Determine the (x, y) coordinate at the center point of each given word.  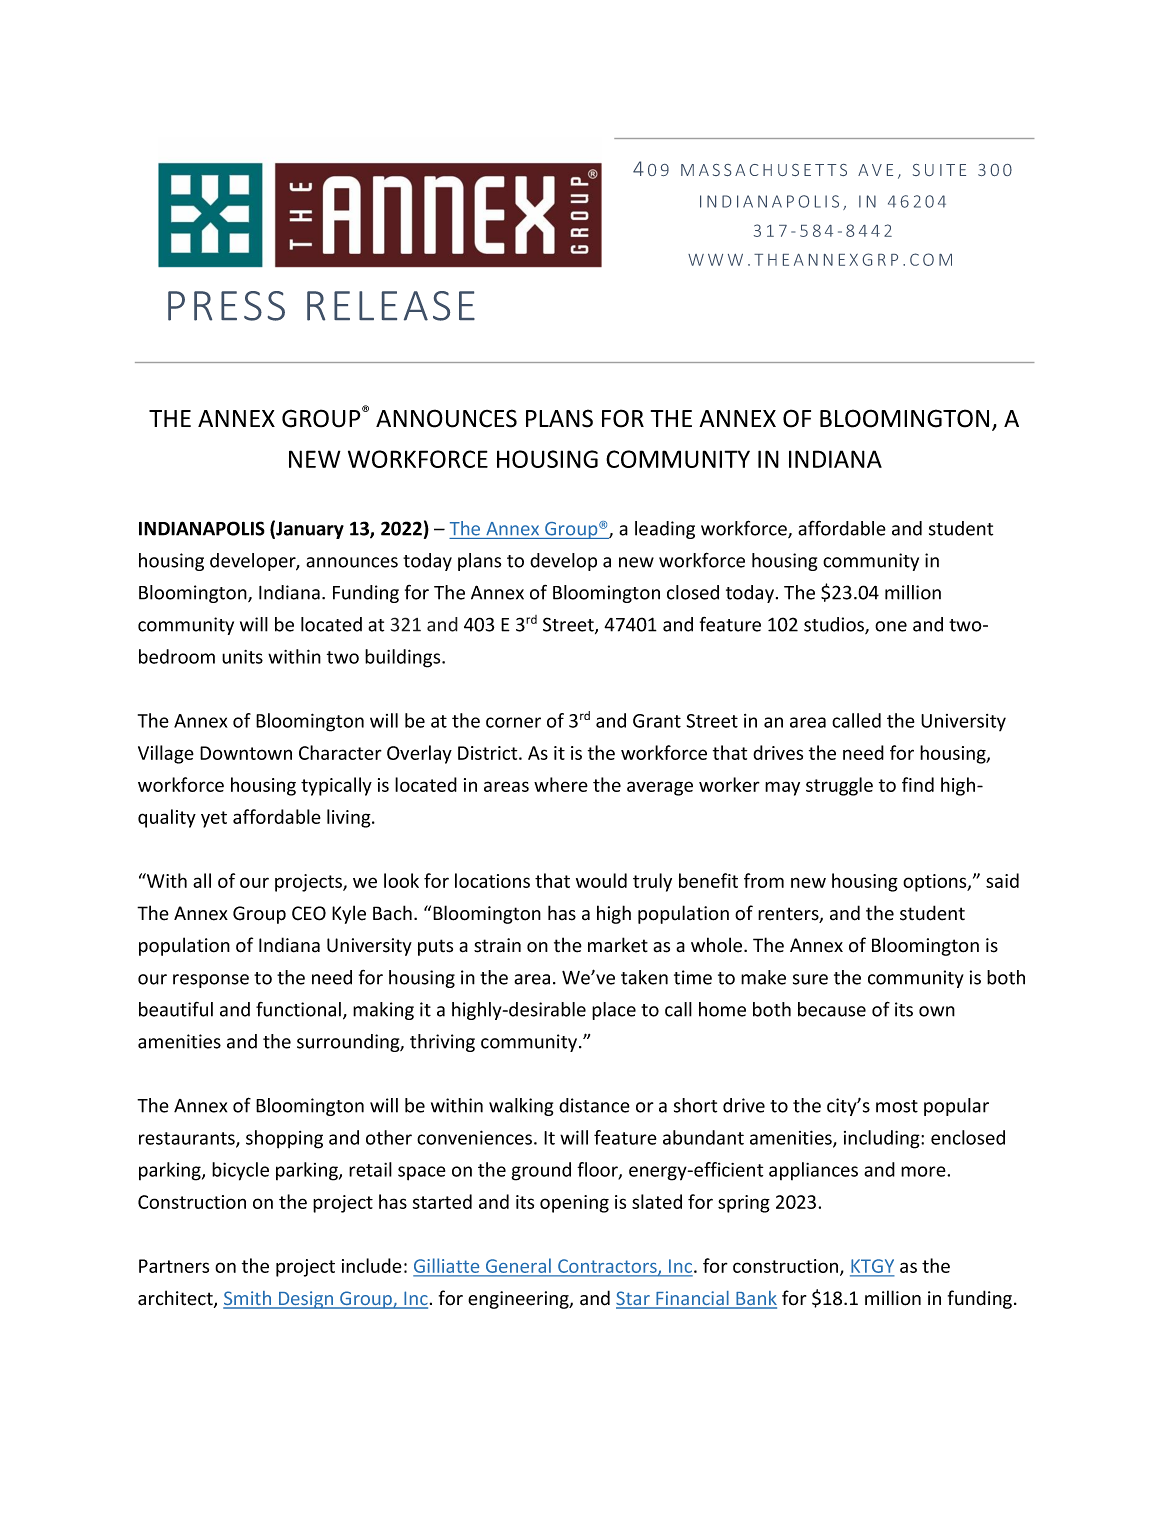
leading (665, 530)
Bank (755, 1299)
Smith (248, 1299)
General (518, 1267)
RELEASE (391, 306)
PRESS (226, 306)
